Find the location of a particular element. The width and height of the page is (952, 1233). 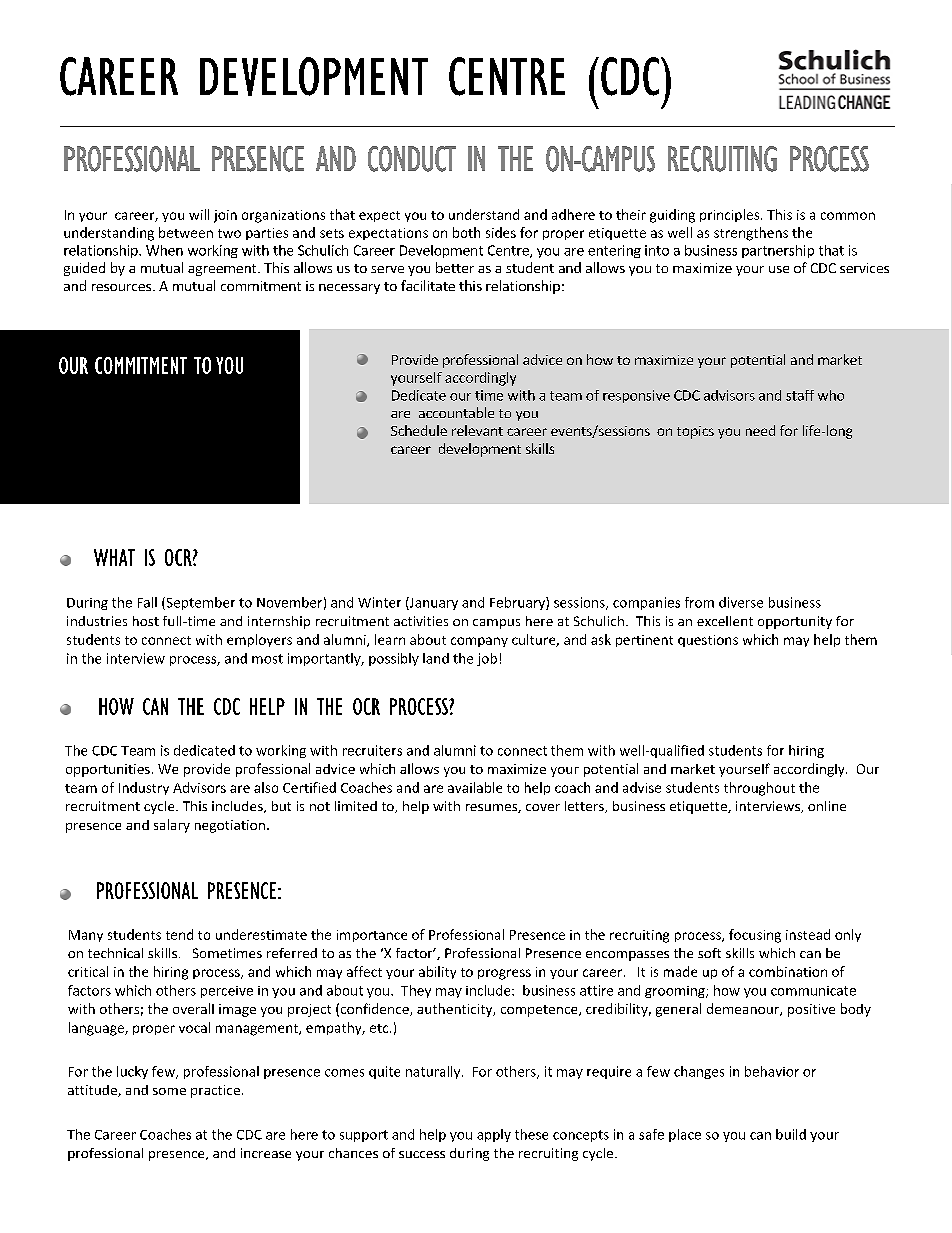

apply is located at coordinates (494, 1135).
